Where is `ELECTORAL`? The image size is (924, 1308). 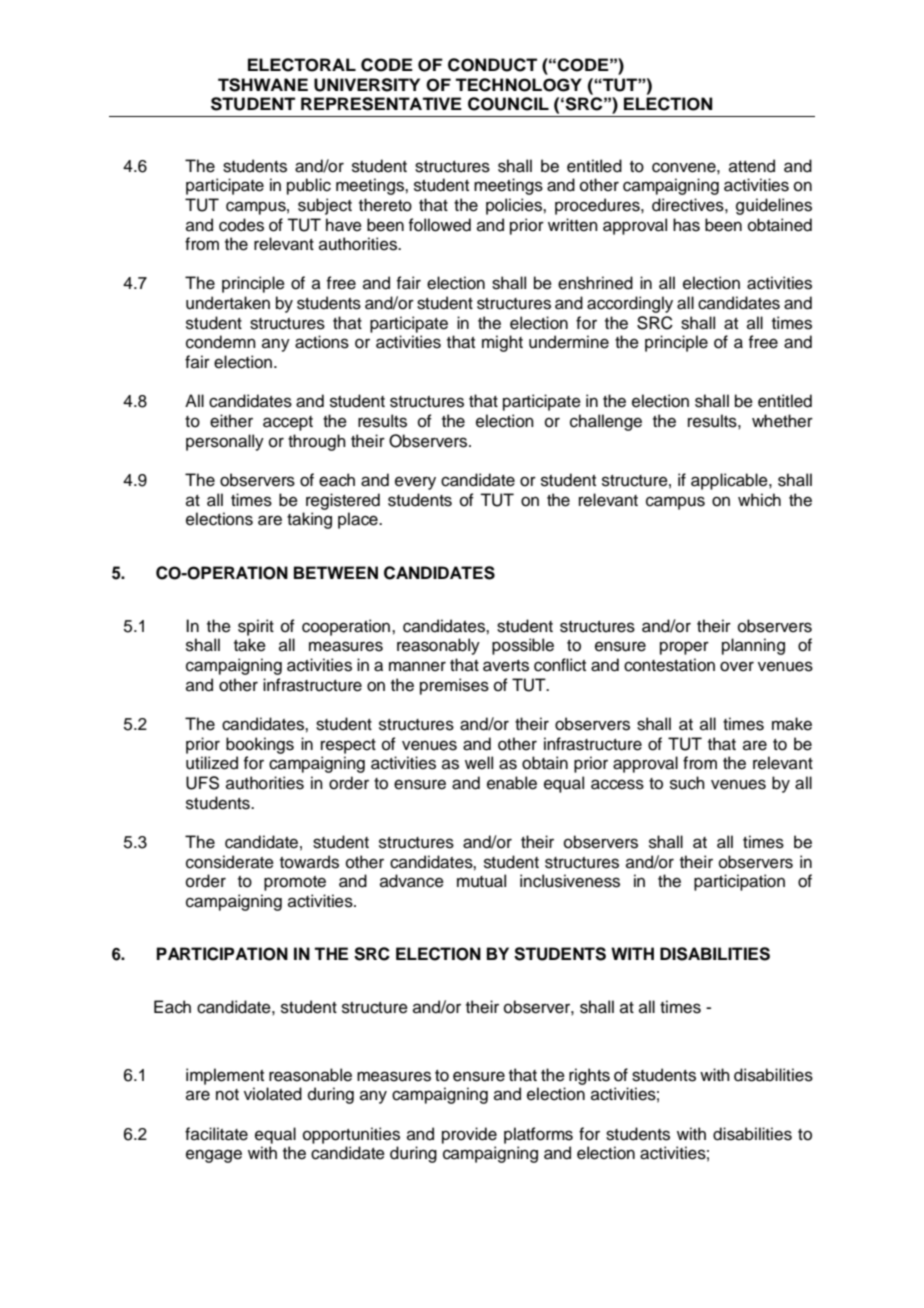 ELECTORAL is located at coordinates (302, 65).
